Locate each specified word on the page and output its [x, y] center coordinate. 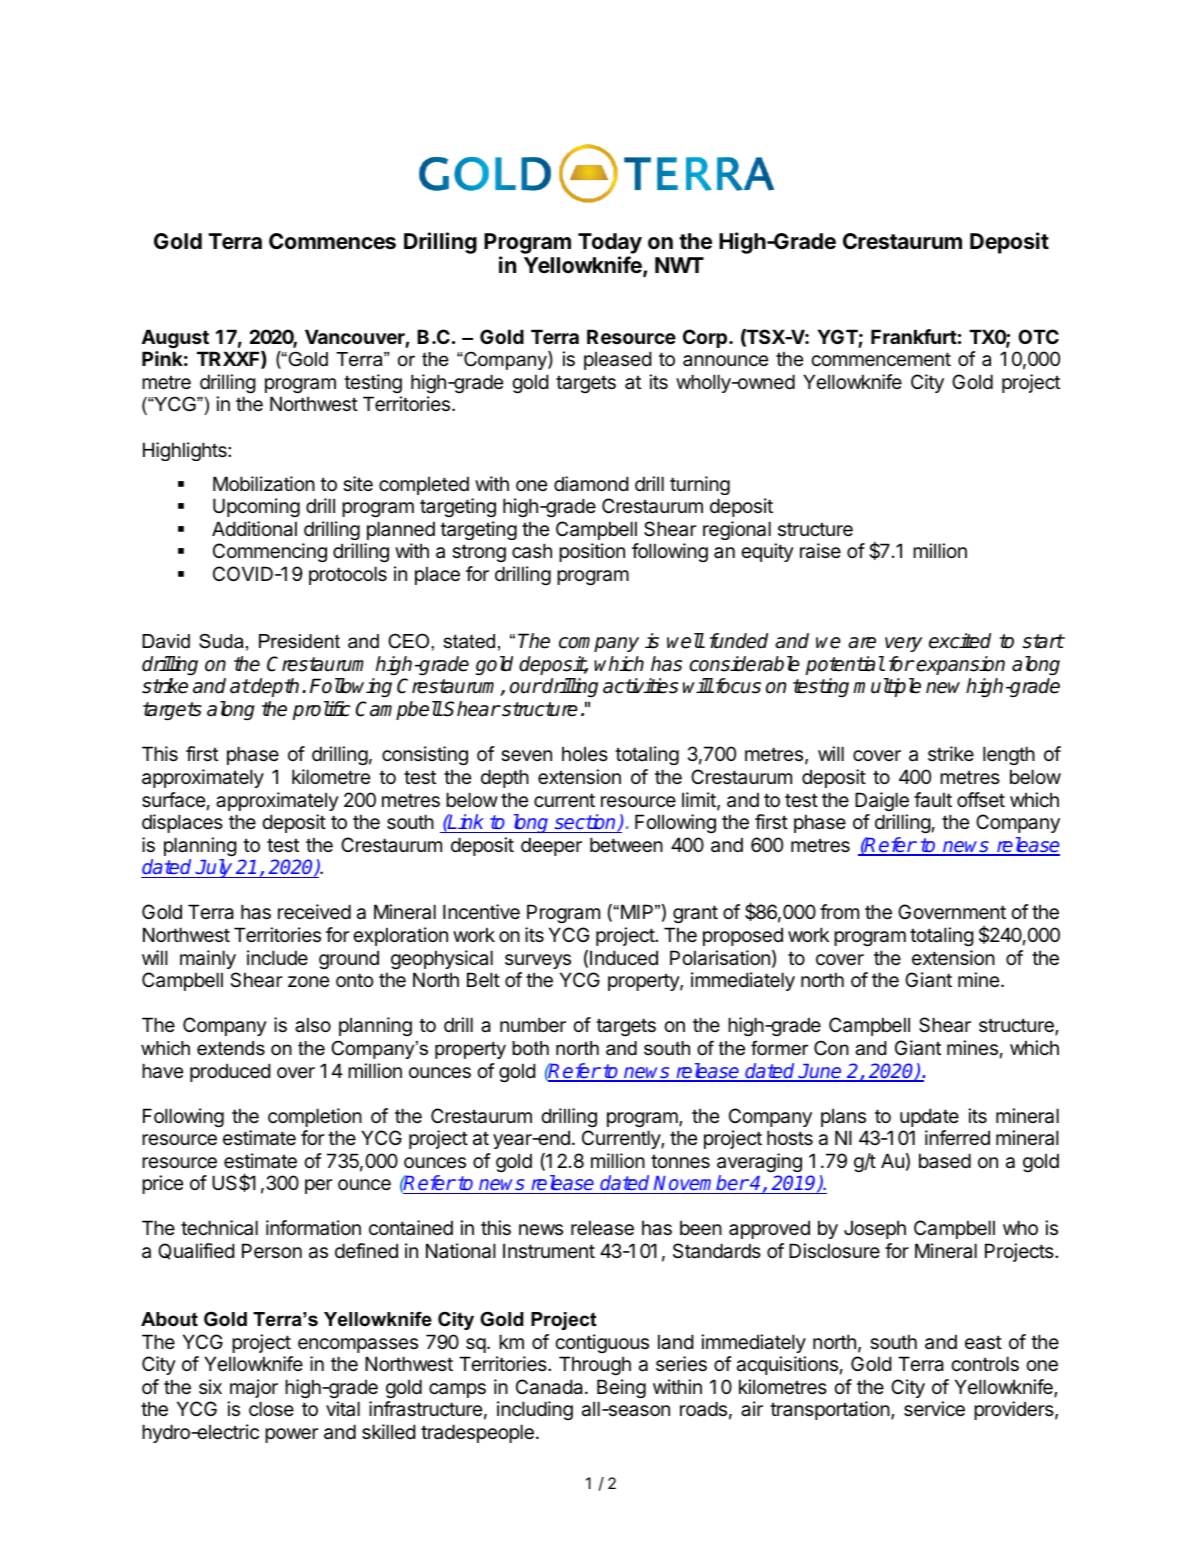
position [592, 552]
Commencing [270, 552]
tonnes [680, 1161]
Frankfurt [914, 336]
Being [621, 1388]
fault [933, 800]
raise [820, 551]
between [626, 845]
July [214, 868]
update [929, 1117]
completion [315, 1117]
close [271, 1409]
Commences [332, 241]
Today [610, 243]
